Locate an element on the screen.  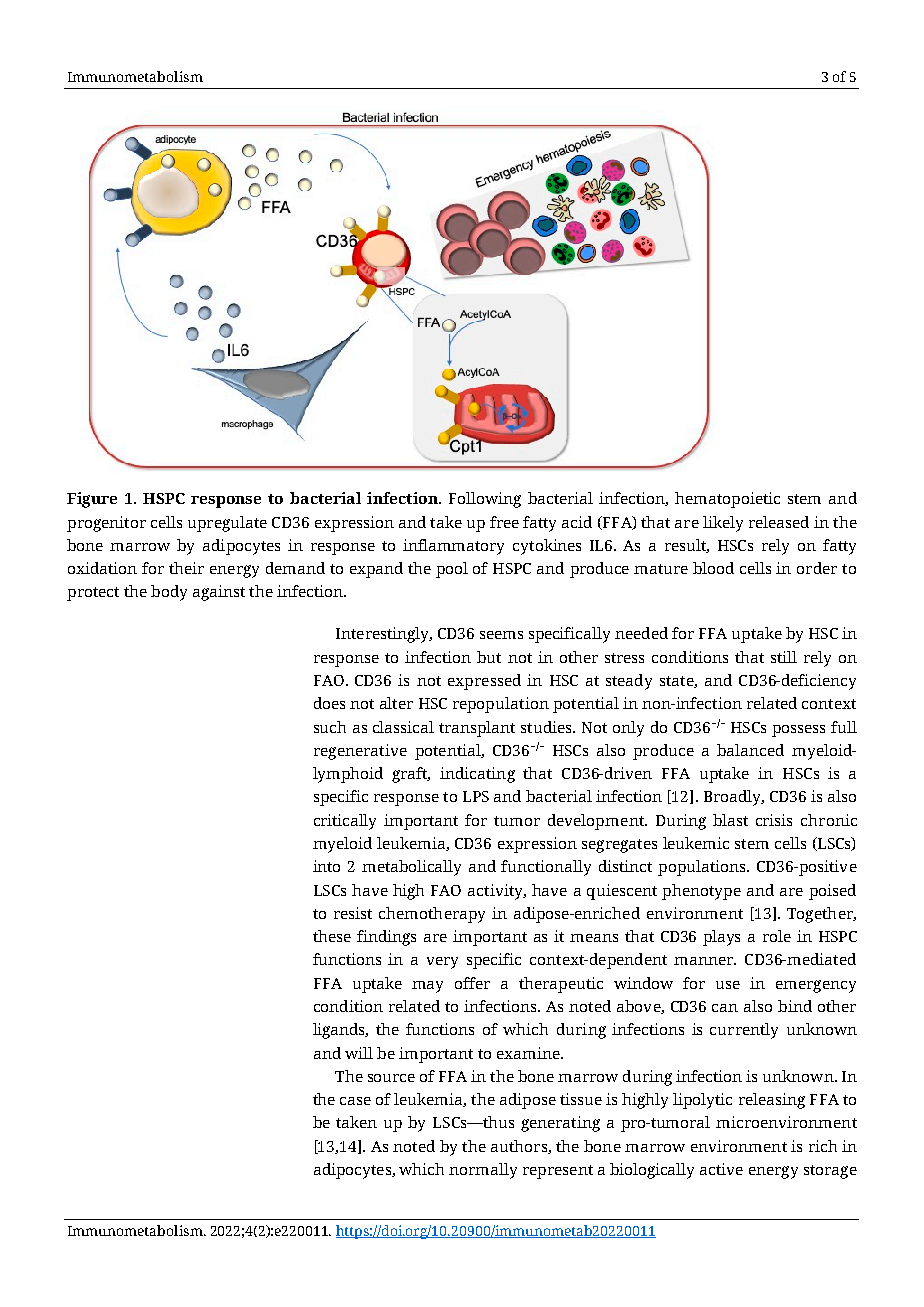
released is located at coordinates (779, 522).
